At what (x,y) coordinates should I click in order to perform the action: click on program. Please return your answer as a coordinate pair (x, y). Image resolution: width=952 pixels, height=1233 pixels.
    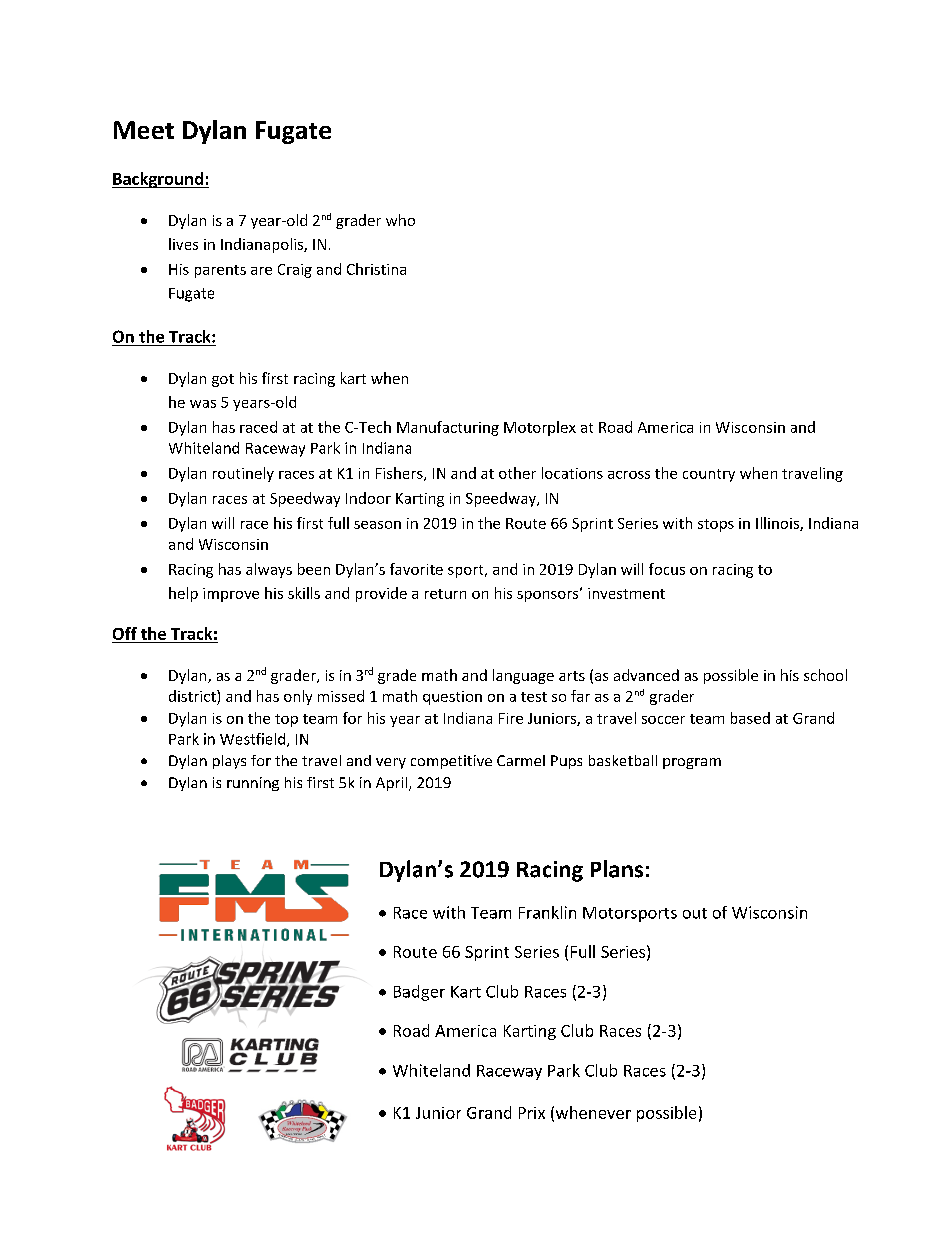
    Looking at the image, I should click on (692, 763).
